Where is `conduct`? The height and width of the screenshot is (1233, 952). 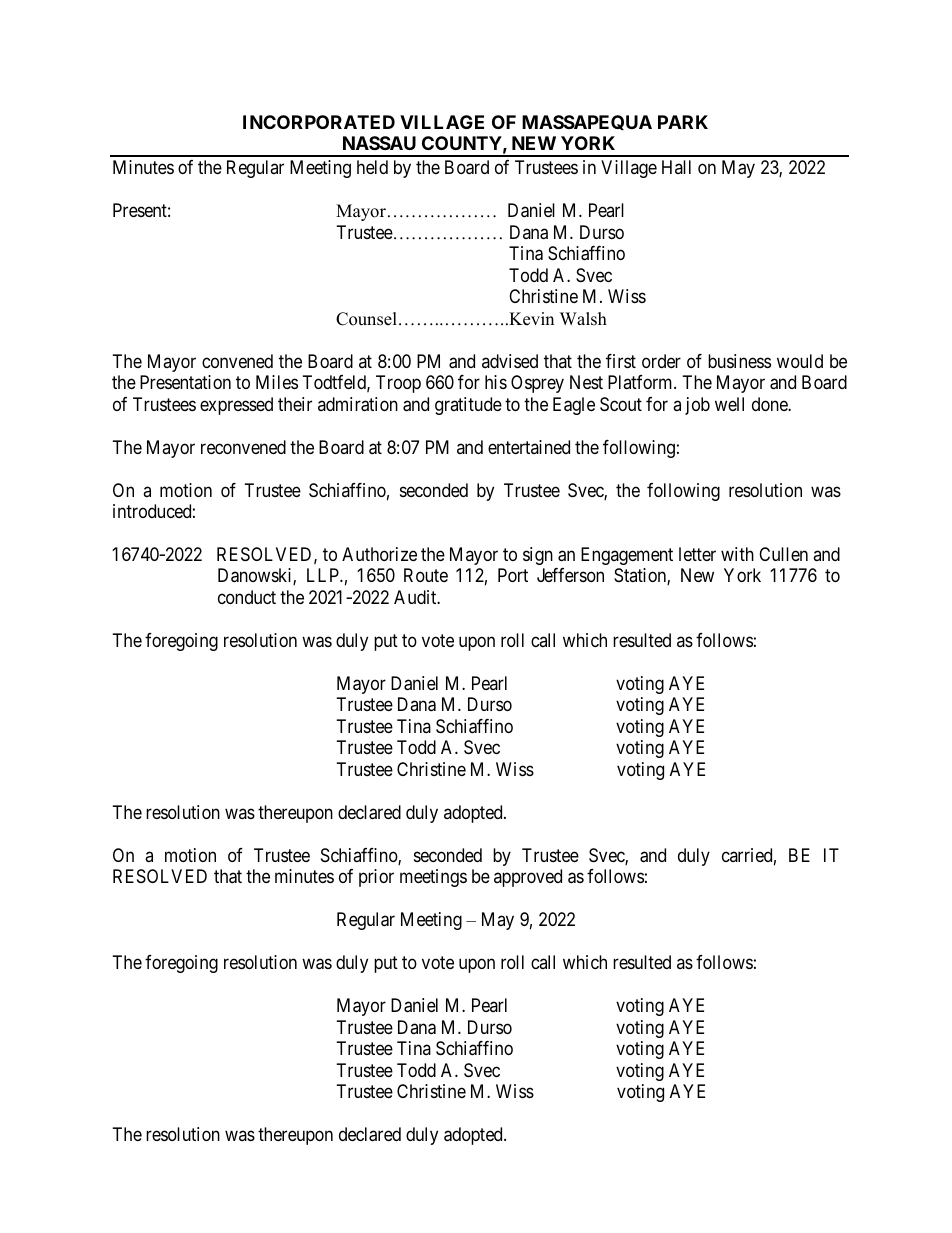 conduct is located at coordinates (247, 597).
